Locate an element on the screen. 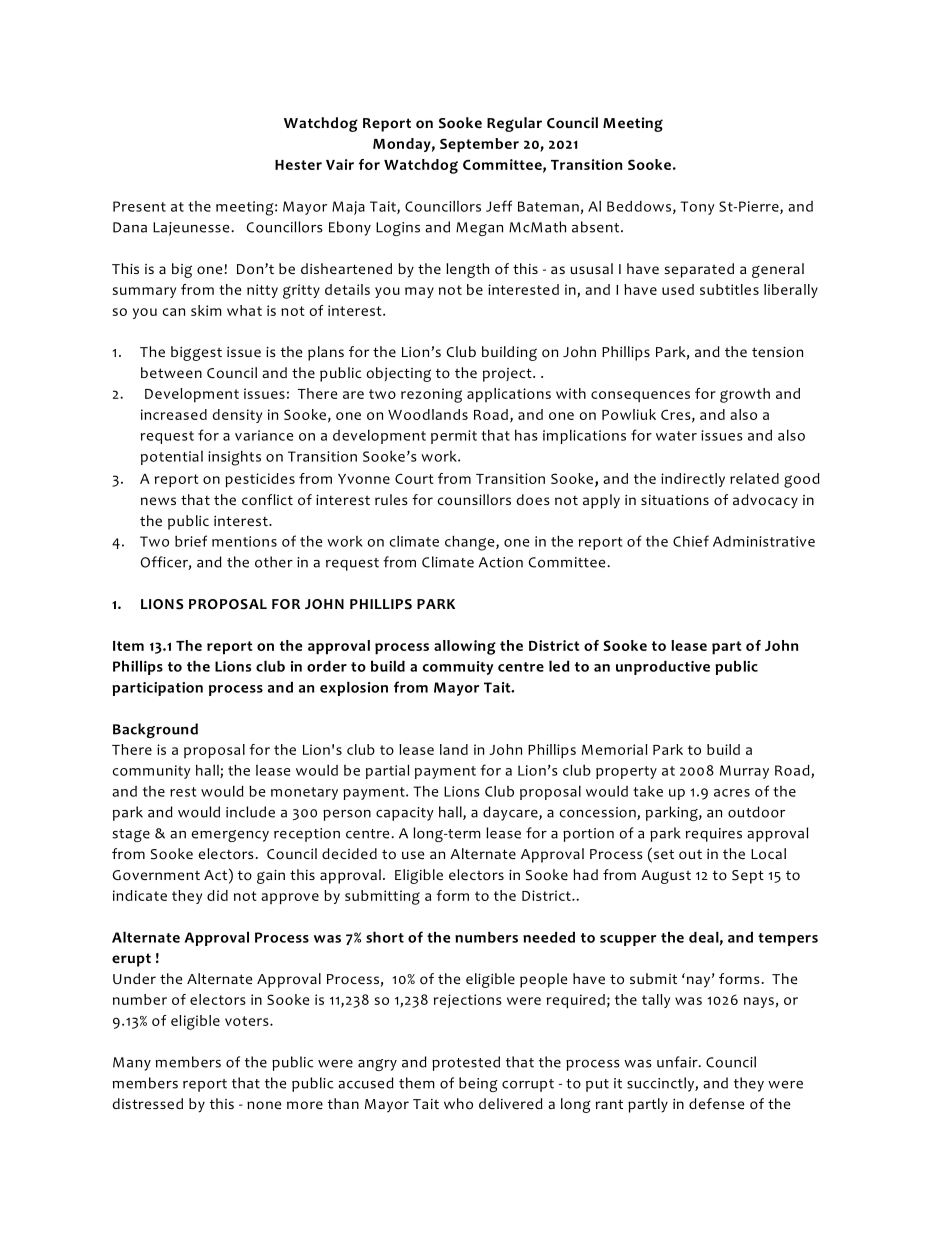 This screenshot has width=952, height=1233. Hester is located at coordinates (298, 165).
